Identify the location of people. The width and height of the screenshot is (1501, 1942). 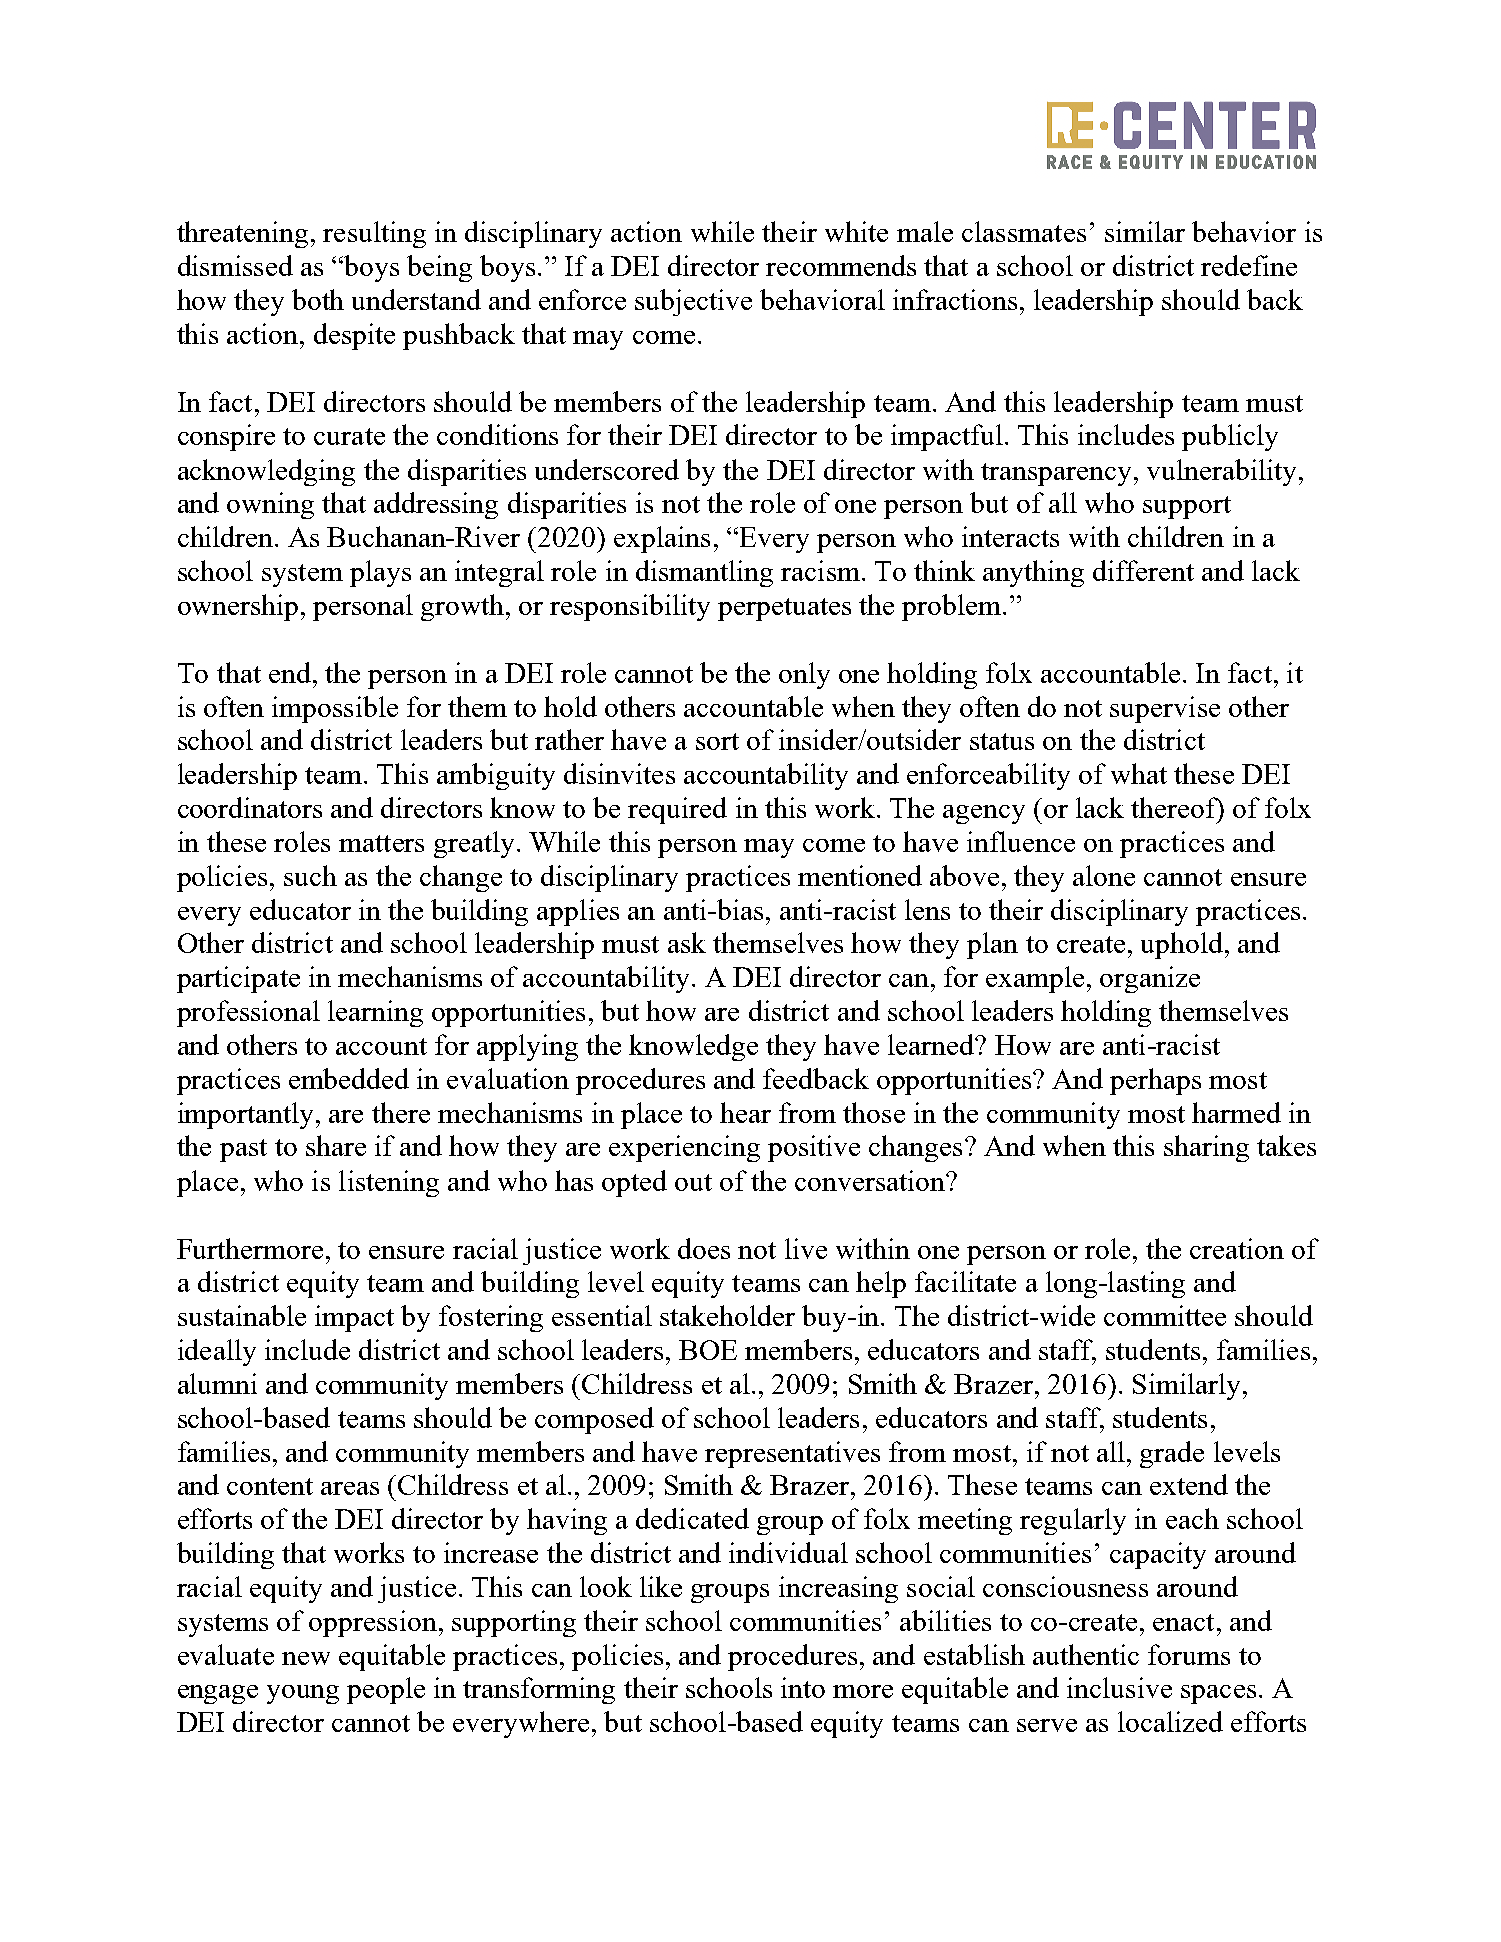
(386, 1690).
